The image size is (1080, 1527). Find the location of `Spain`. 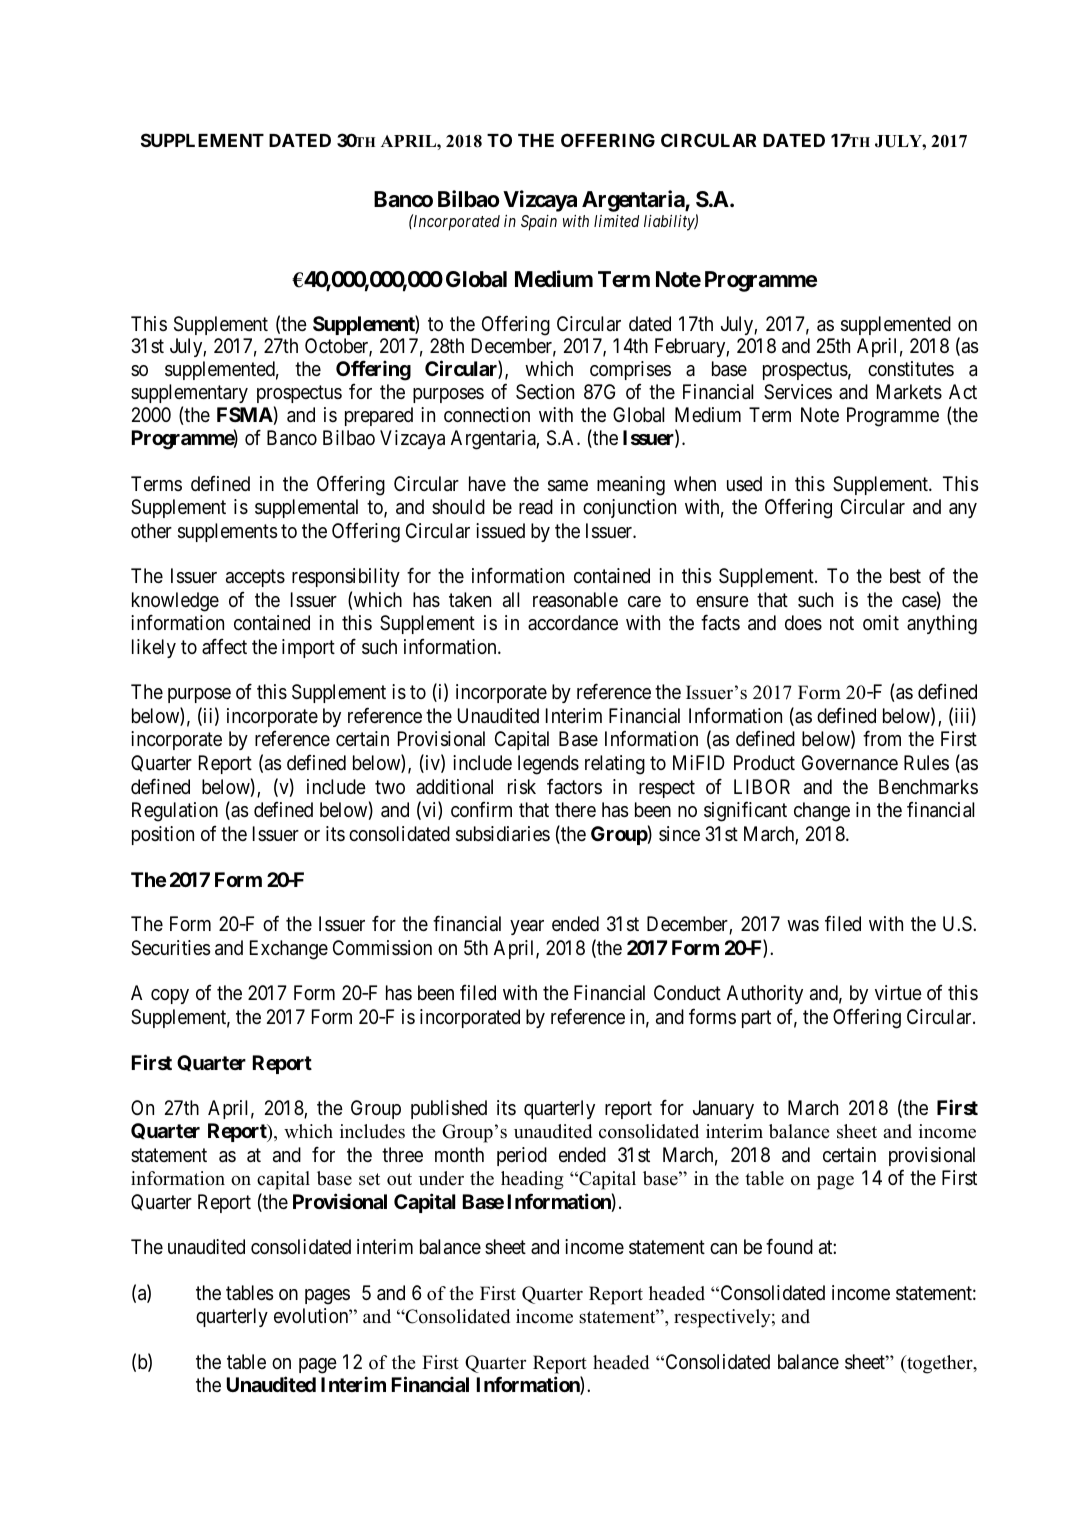

Spain is located at coordinates (539, 223).
